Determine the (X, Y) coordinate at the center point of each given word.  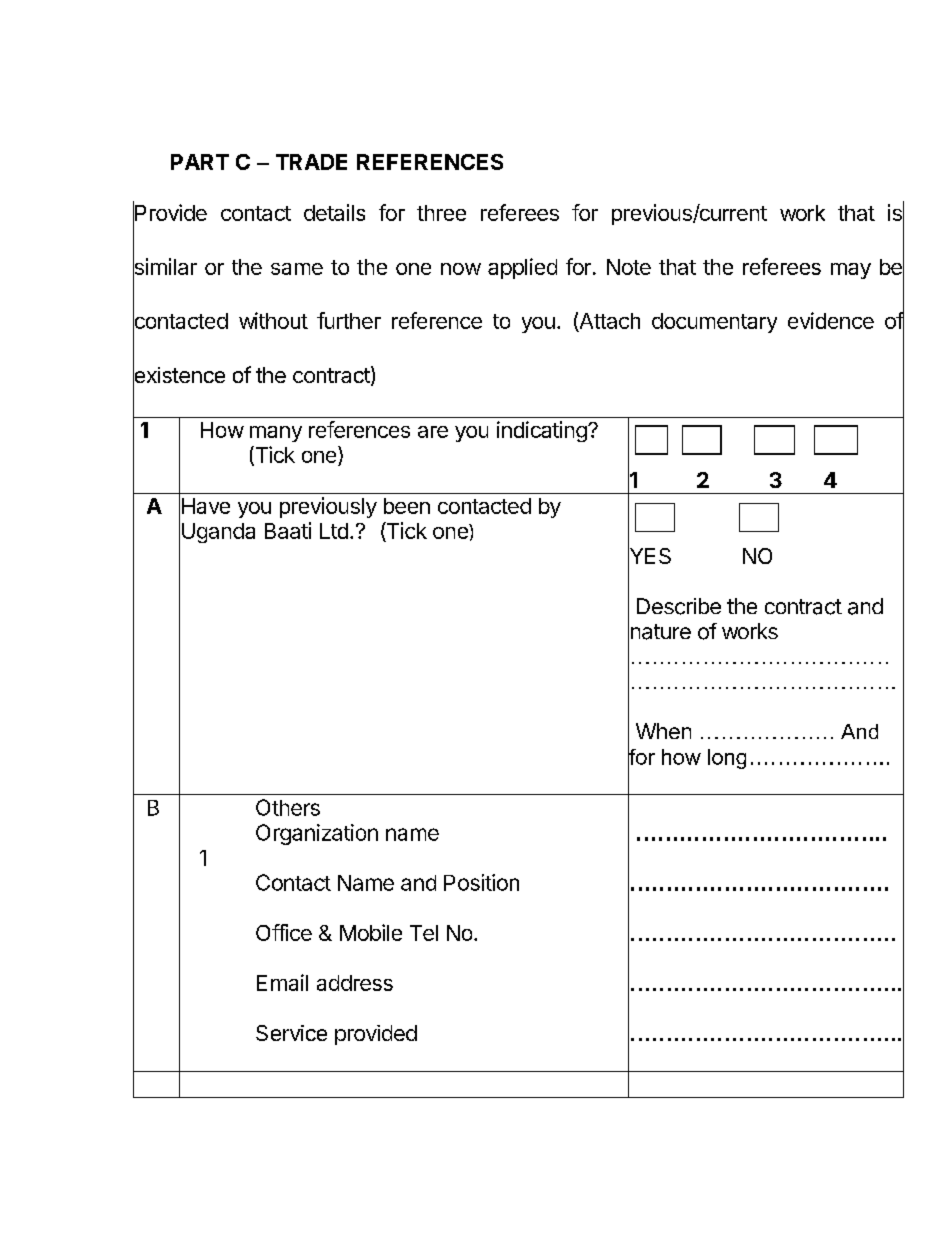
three (441, 213)
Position (481, 882)
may (851, 271)
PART (200, 162)
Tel (424, 933)
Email (282, 982)
